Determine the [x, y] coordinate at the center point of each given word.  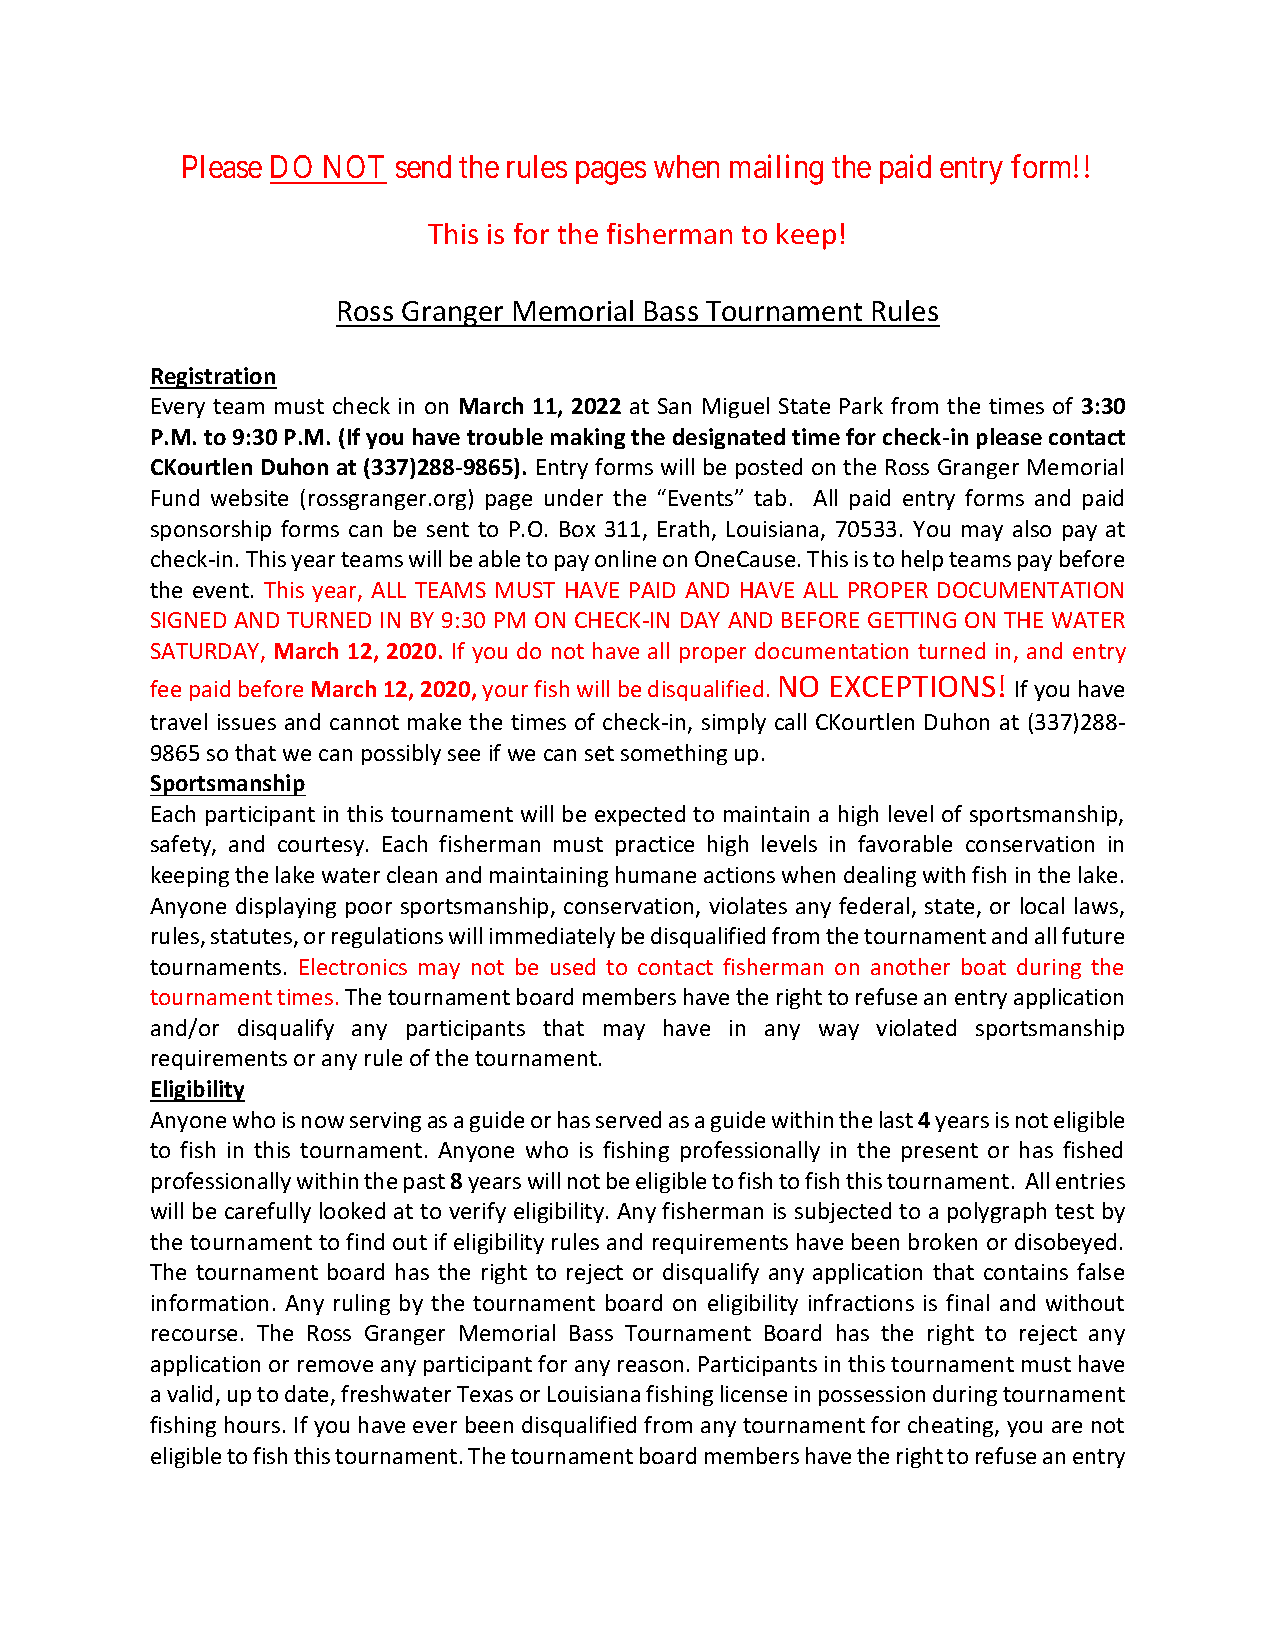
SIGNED [188, 620]
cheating [952, 1426]
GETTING [912, 620]
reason [650, 1366]
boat [984, 966]
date [306, 1393]
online [625, 558]
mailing [776, 170]
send [423, 166]
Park [861, 405]
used [573, 966]
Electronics [353, 966]
